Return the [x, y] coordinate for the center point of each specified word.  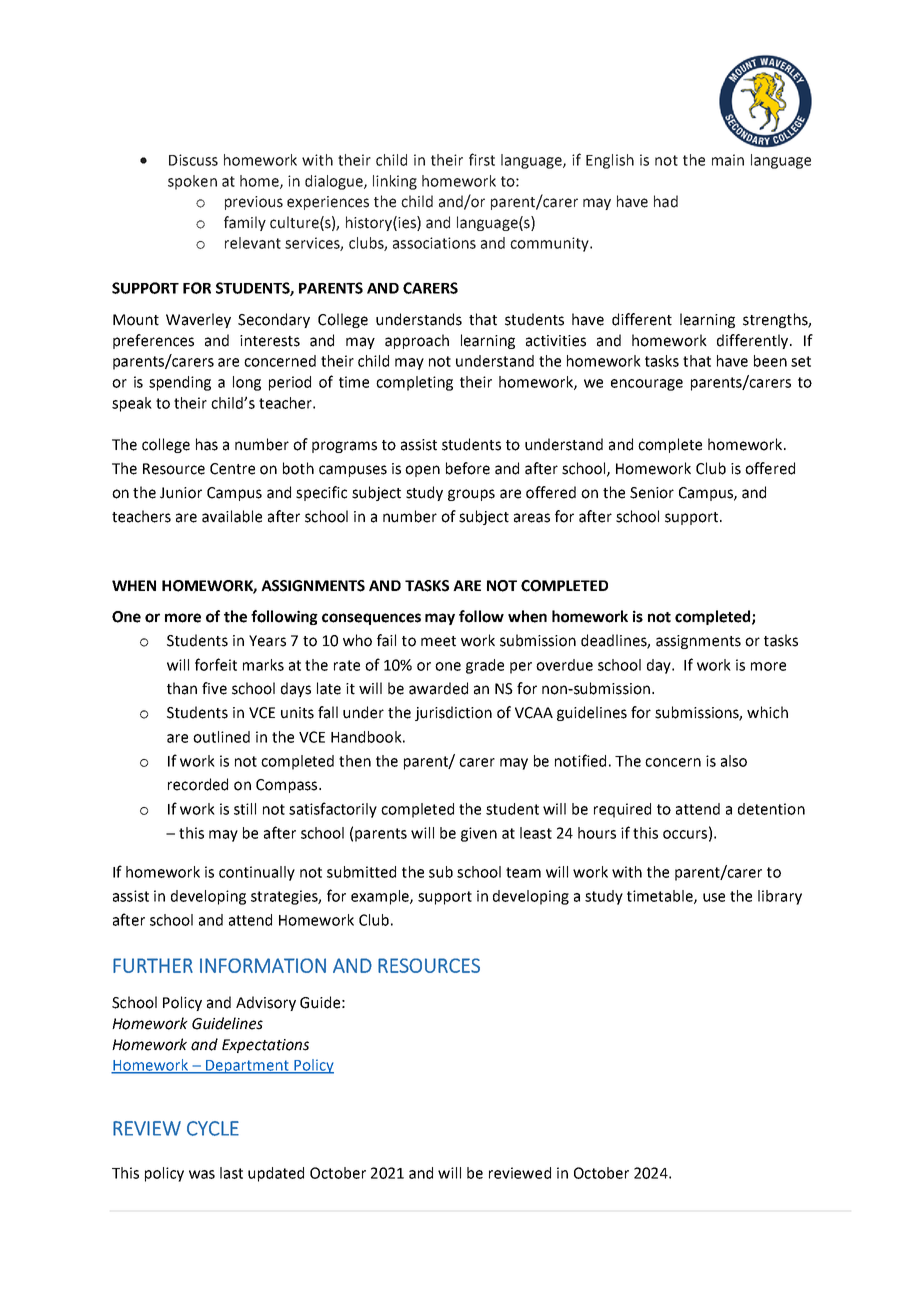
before [468, 468]
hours [597, 833]
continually [257, 873]
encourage [647, 385]
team [523, 872]
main [728, 160]
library [780, 897]
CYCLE [213, 1128]
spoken [192, 182]
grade [485, 666]
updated [276, 1174]
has [207, 444]
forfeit [216, 664]
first [482, 159]
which [767, 712]
